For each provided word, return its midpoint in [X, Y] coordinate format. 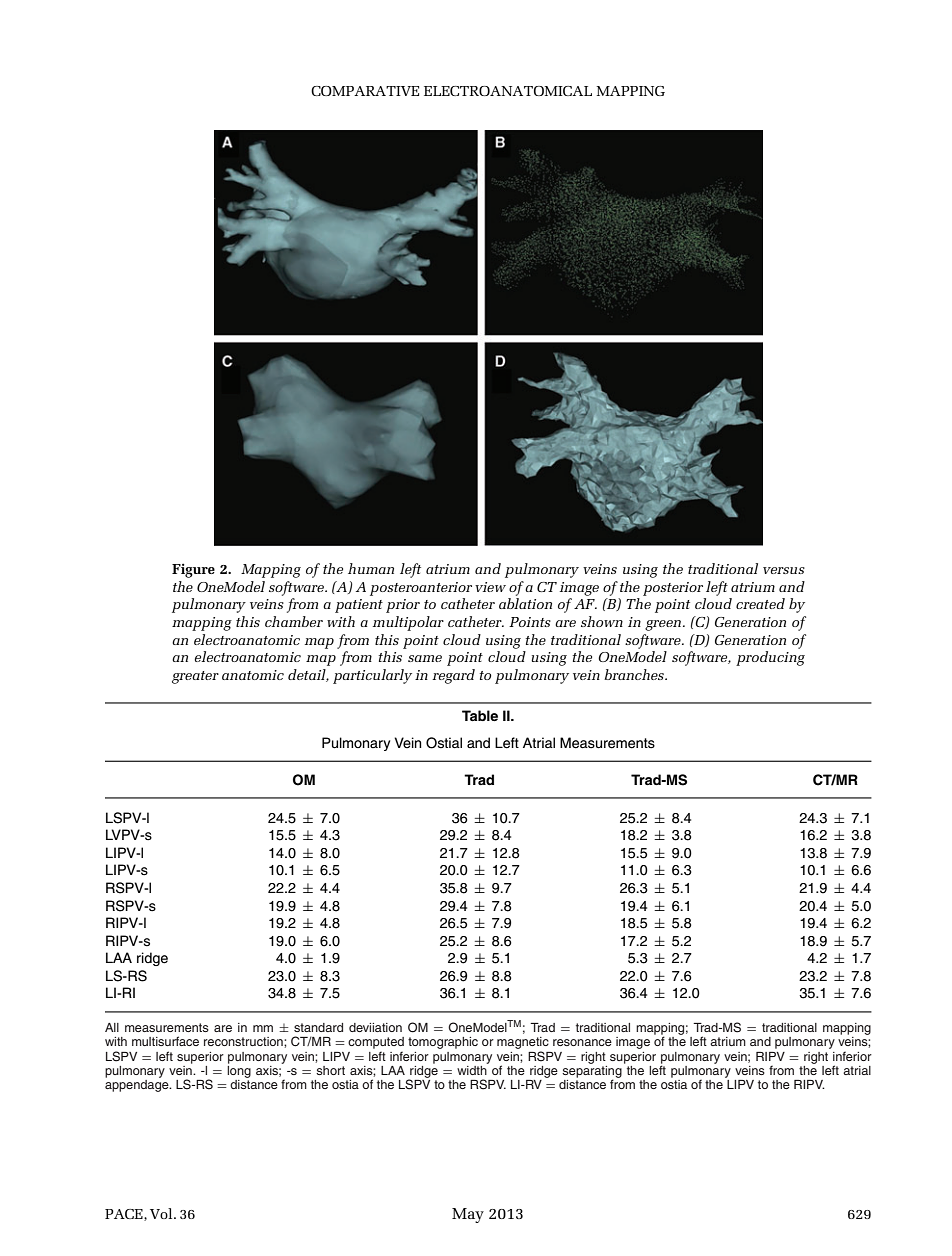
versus [784, 570]
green [664, 625]
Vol [162, 1213]
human [371, 568]
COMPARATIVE [365, 91]
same [425, 658]
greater [195, 677]
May [468, 1215]
